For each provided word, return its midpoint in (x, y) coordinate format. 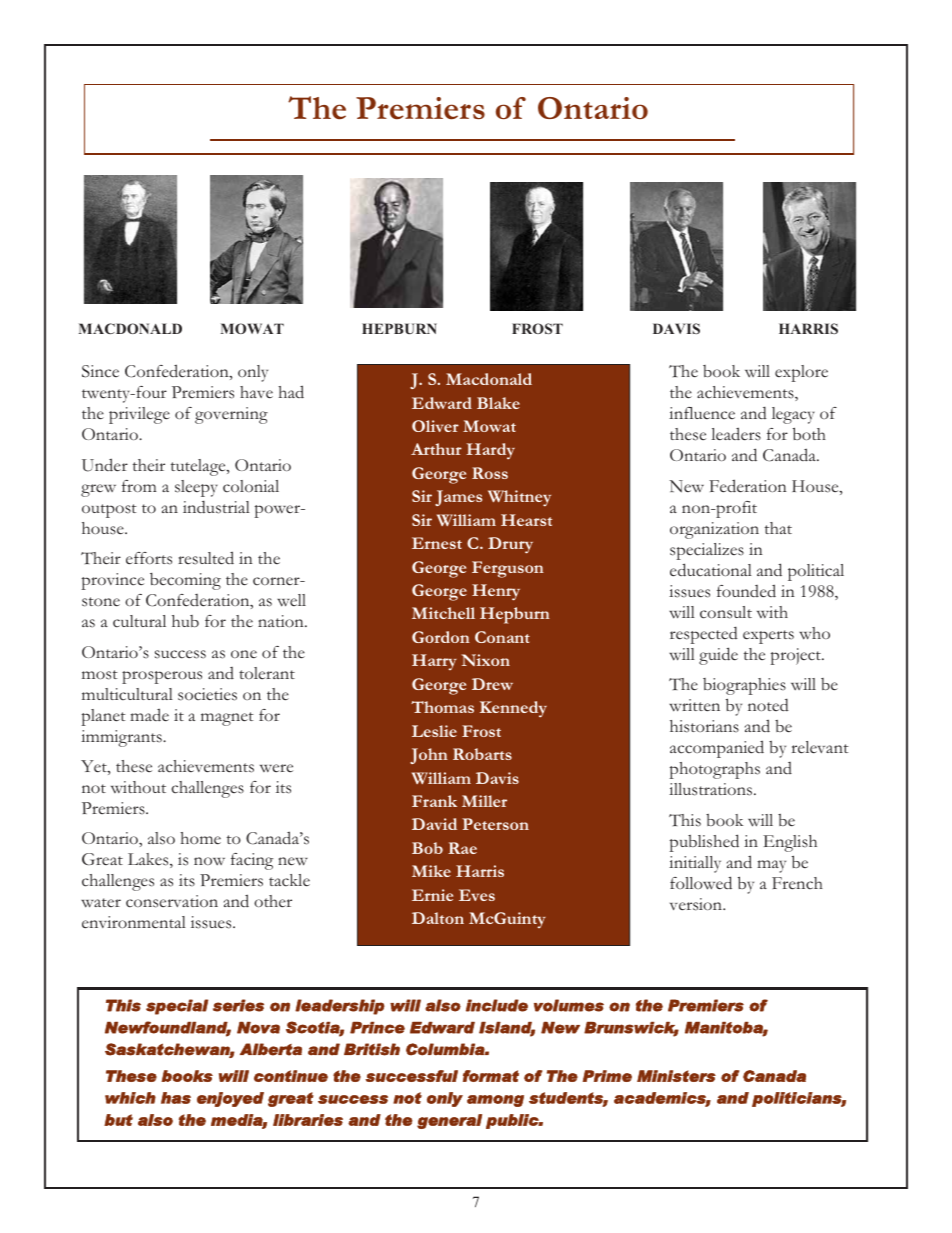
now (209, 861)
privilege (139, 415)
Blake (498, 403)
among (495, 1101)
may (771, 866)
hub (185, 621)
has (176, 1098)
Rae (462, 848)
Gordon (441, 637)
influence (702, 413)
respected (704, 635)
